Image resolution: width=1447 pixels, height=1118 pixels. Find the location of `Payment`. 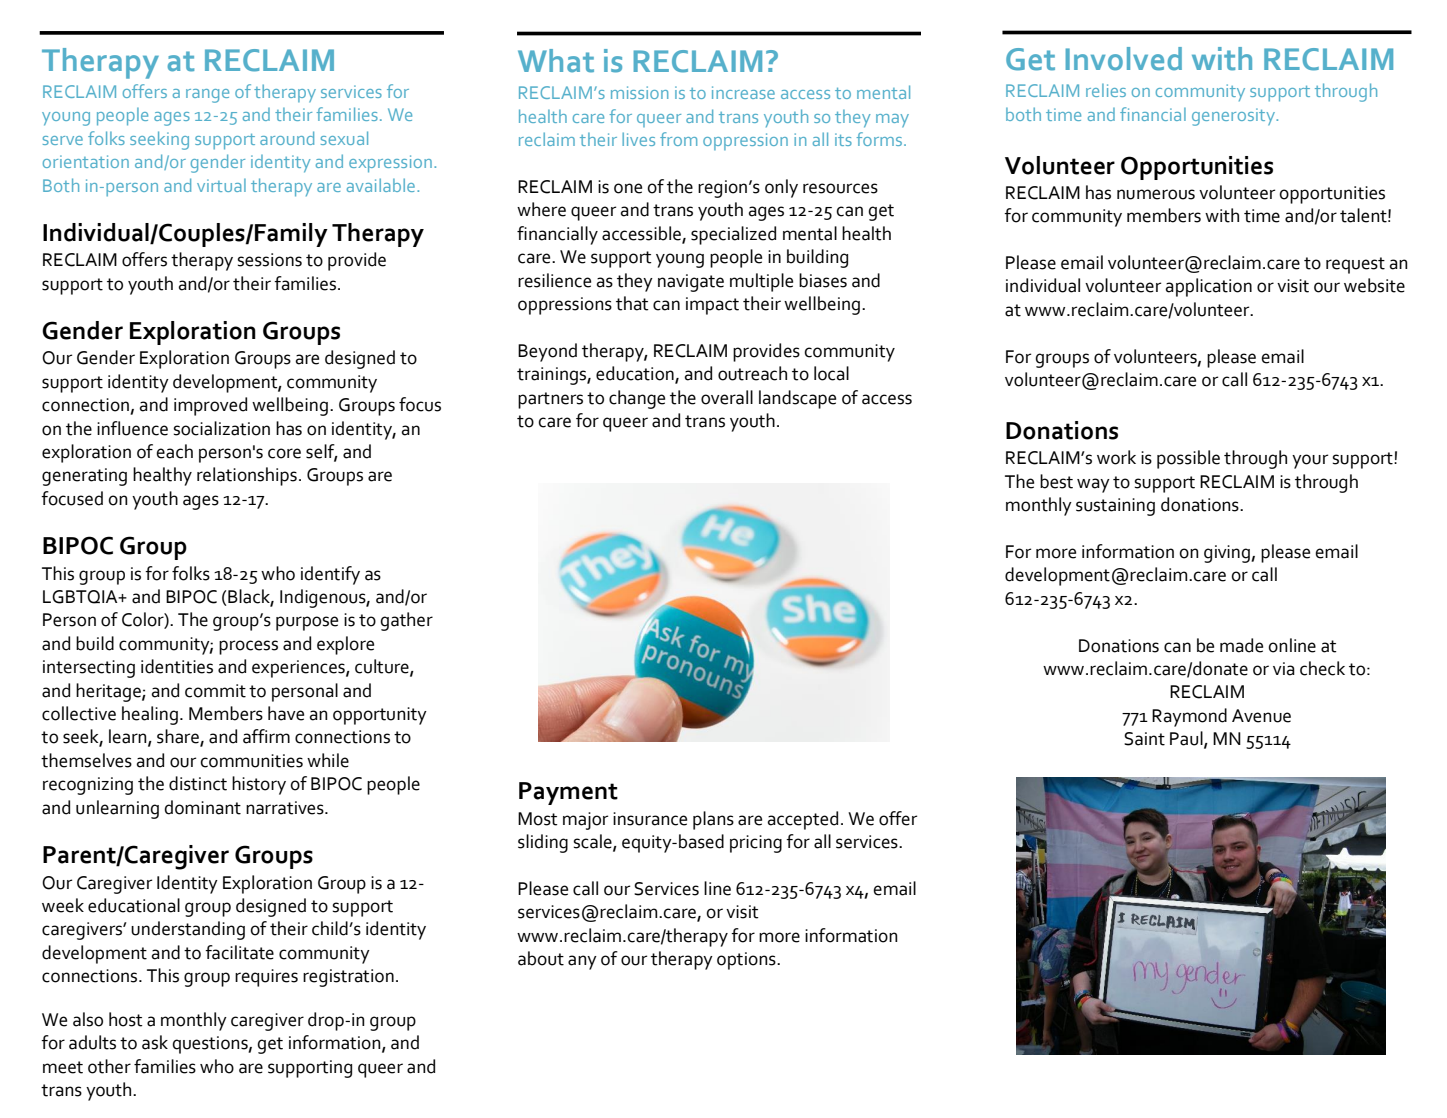

Payment is located at coordinates (568, 793).
